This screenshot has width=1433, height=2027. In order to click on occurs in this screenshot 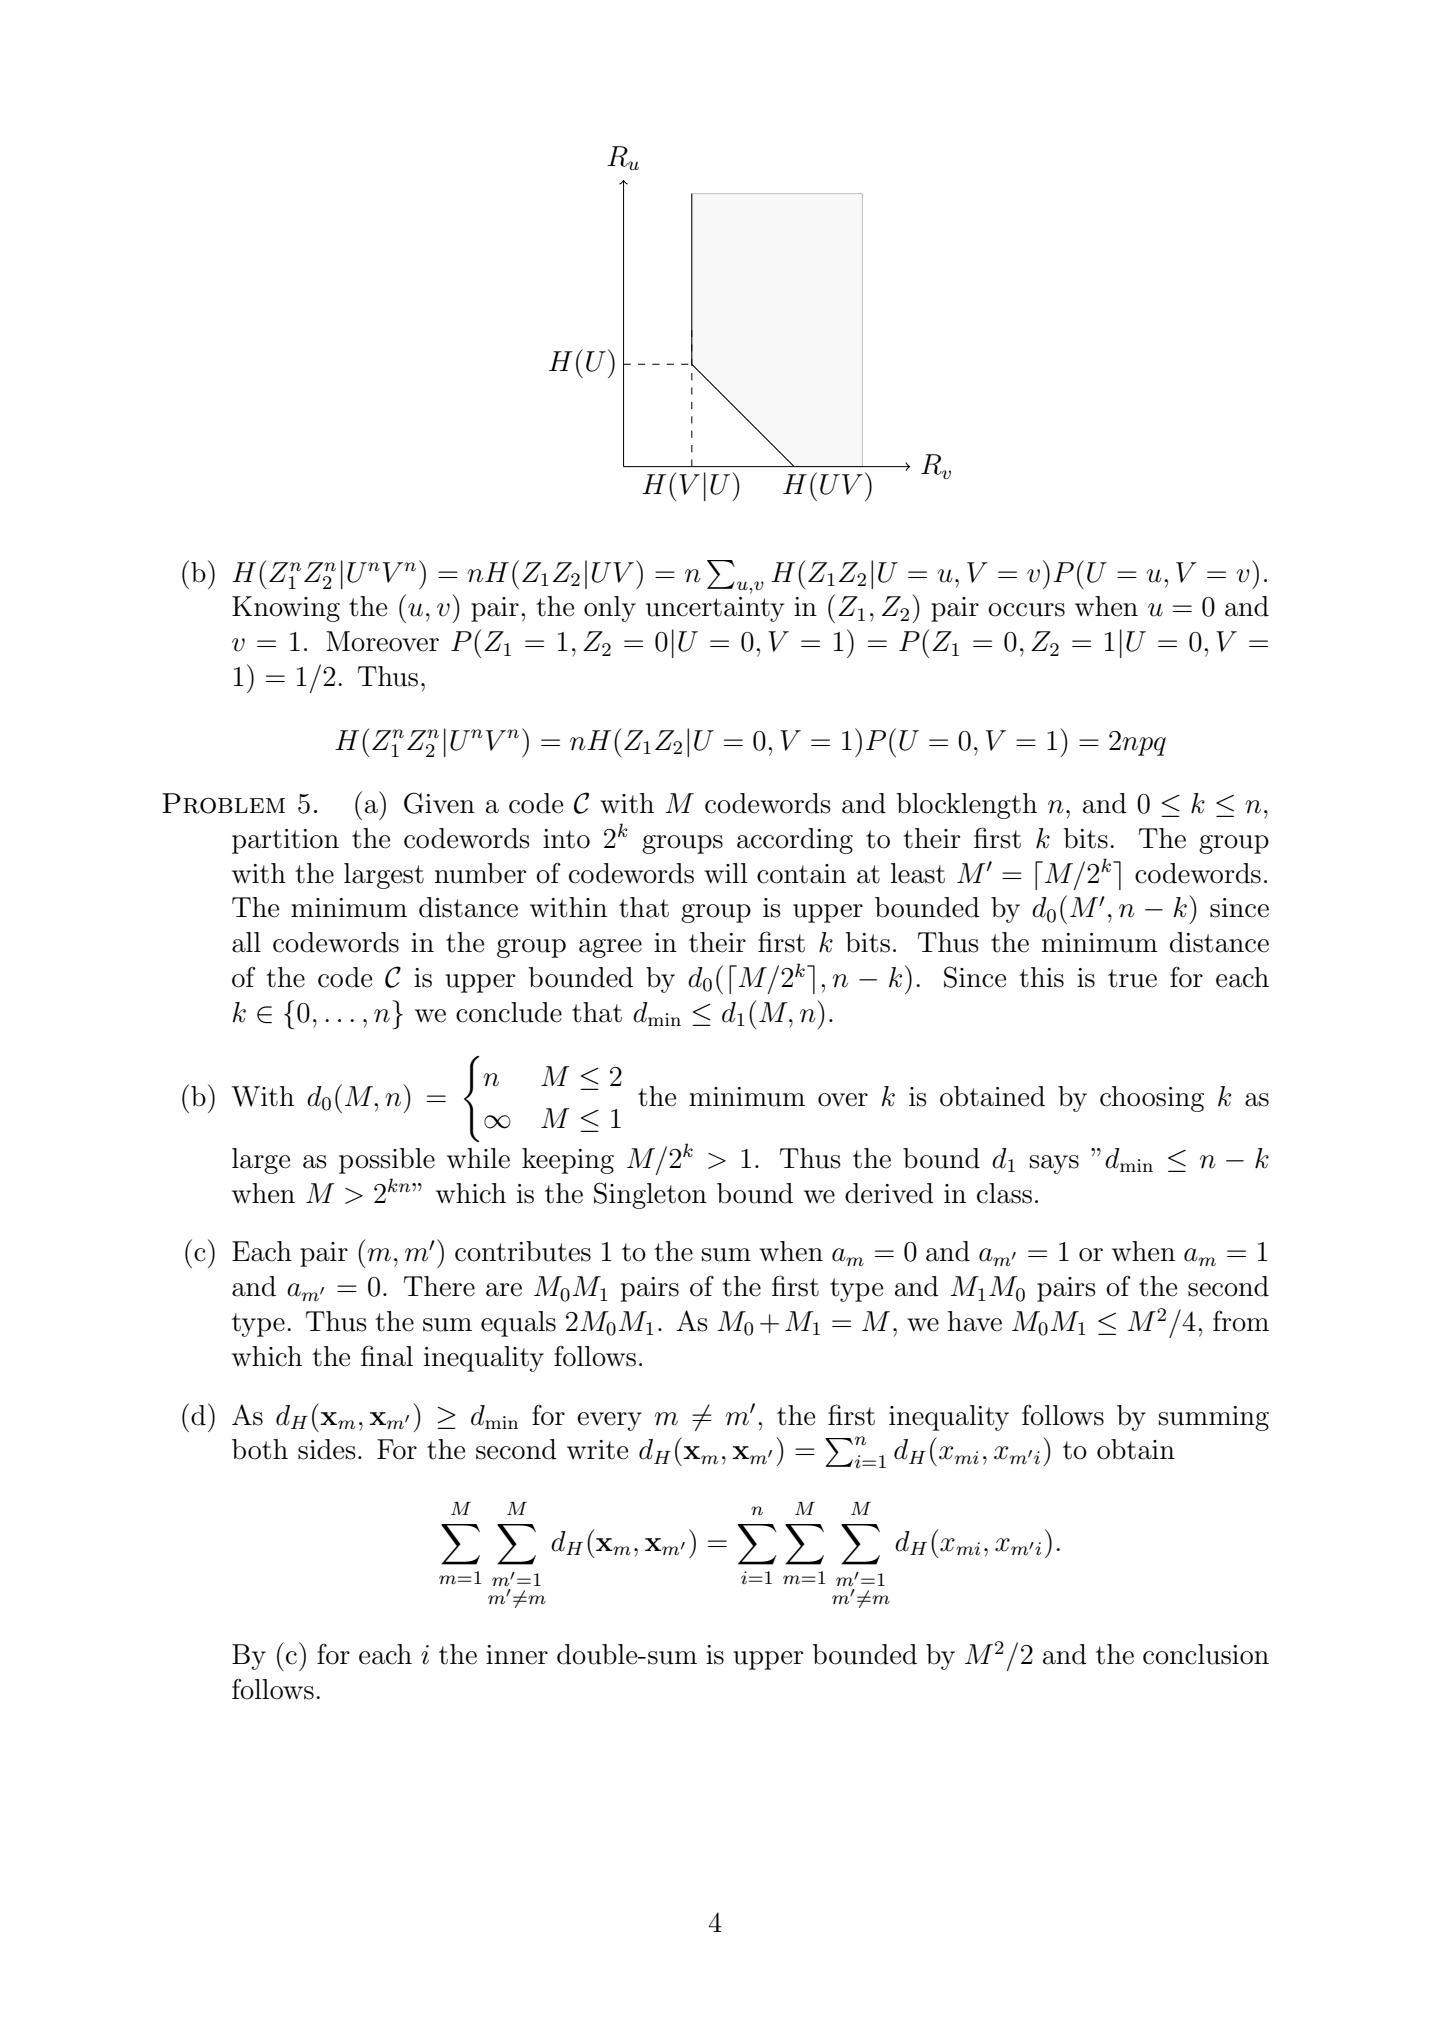, I will do `click(1026, 610)`.
